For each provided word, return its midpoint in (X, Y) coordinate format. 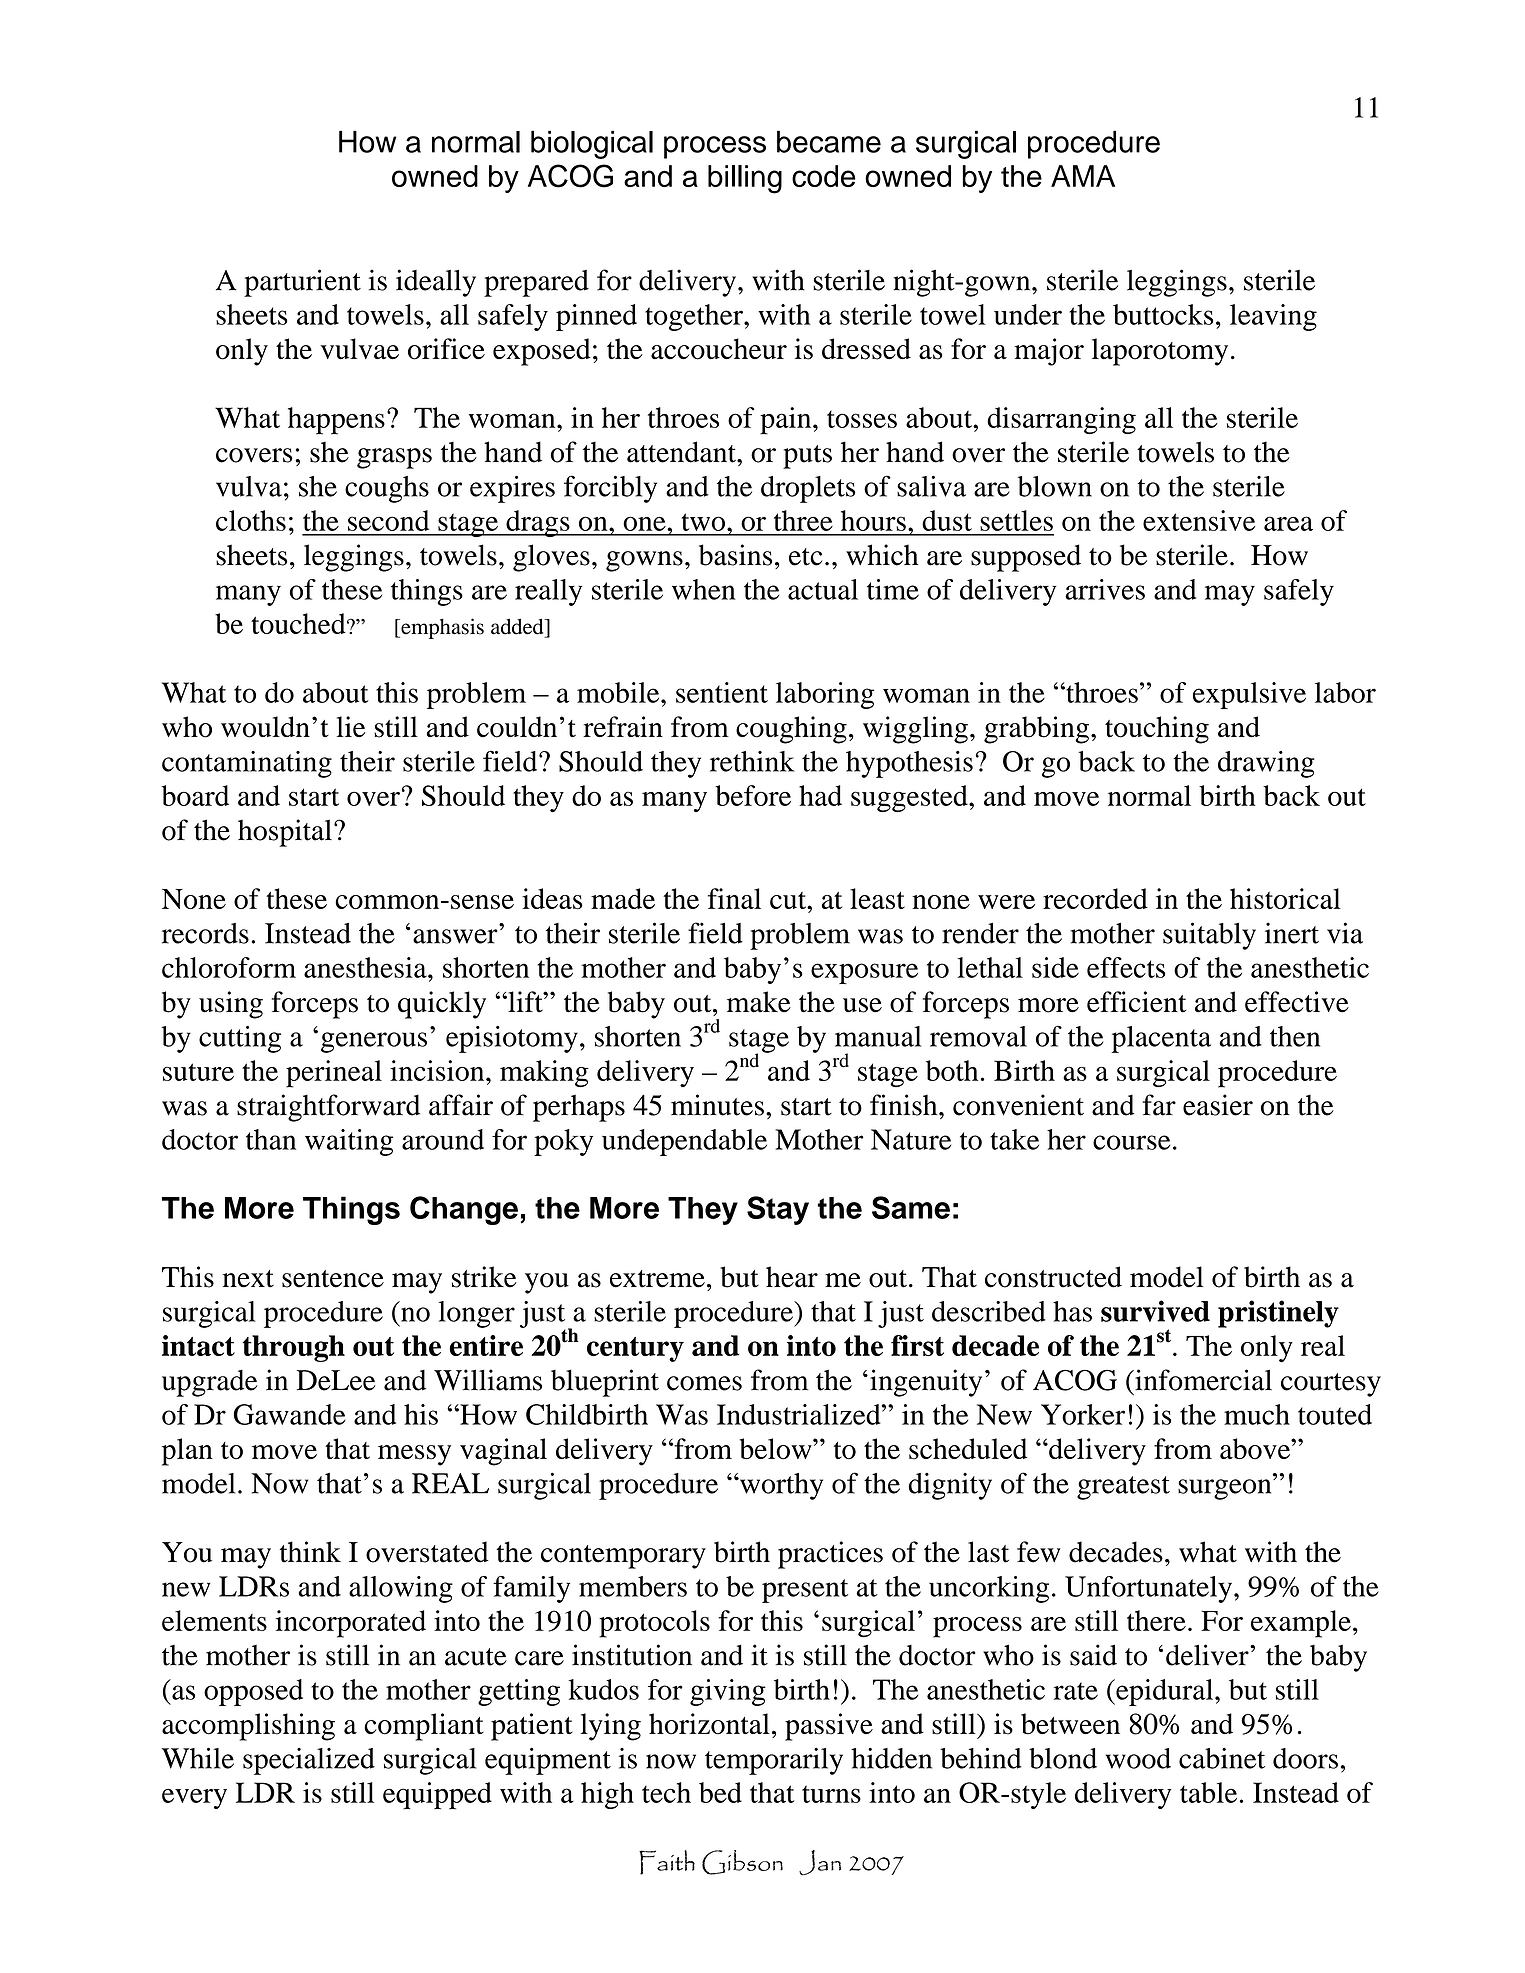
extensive (1199, 520)
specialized (309, 1761)
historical (1285, 898)
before (753, 795)
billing (745, 179)
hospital (285, 833)
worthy (780, 1486)
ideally (436, 283)
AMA (1083, 176)
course (1131, 1142)
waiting (349, 1142)
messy (414, 1455)
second (388, 520)
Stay (778, 1210)
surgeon (1226, 1489)
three (803, 520)
